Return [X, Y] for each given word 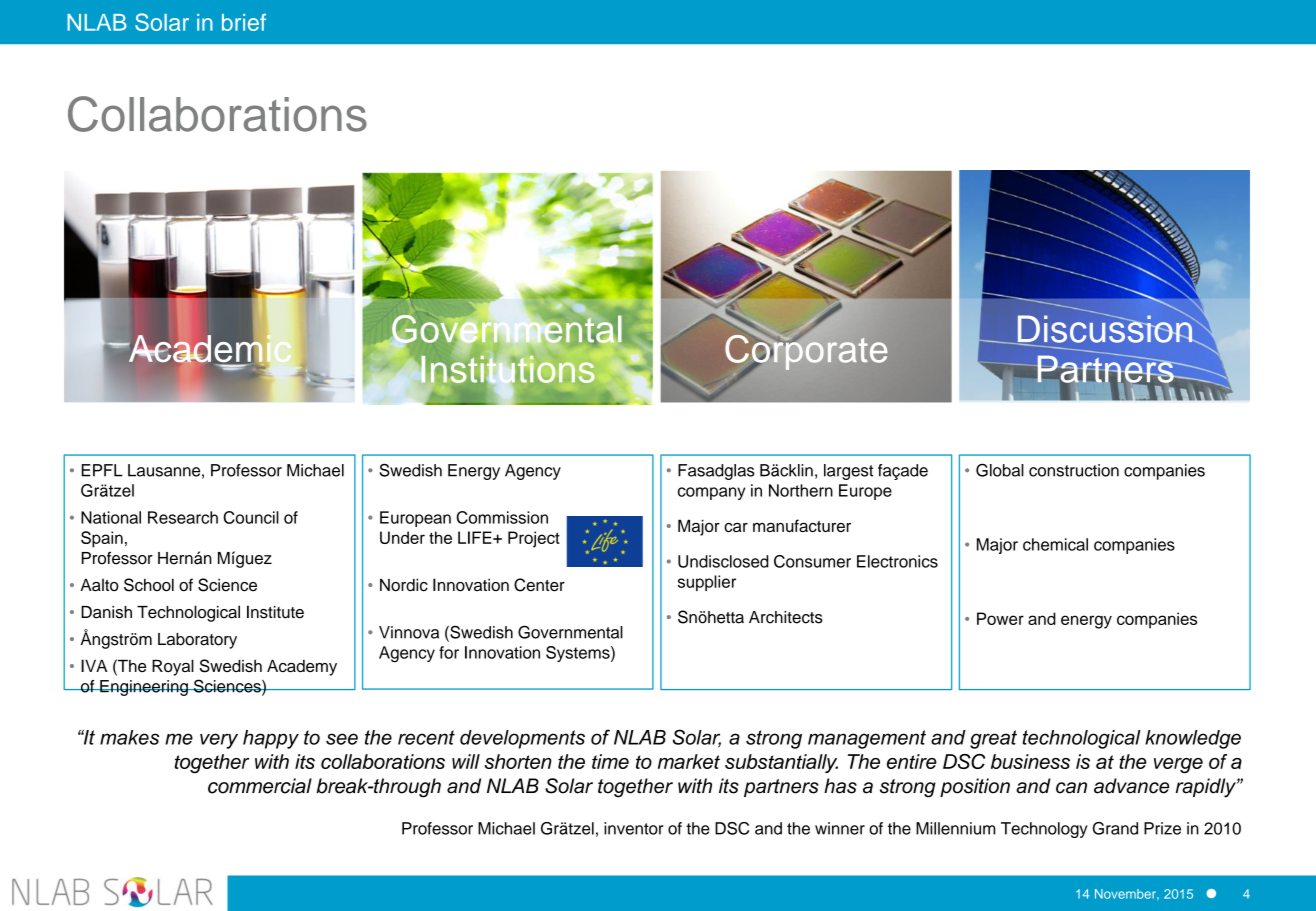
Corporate [806, 352]
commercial [260, 786]
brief [244, 22]
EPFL [102, 470]
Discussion [1105, 329]
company [711, 493]
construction [1074, 470]
